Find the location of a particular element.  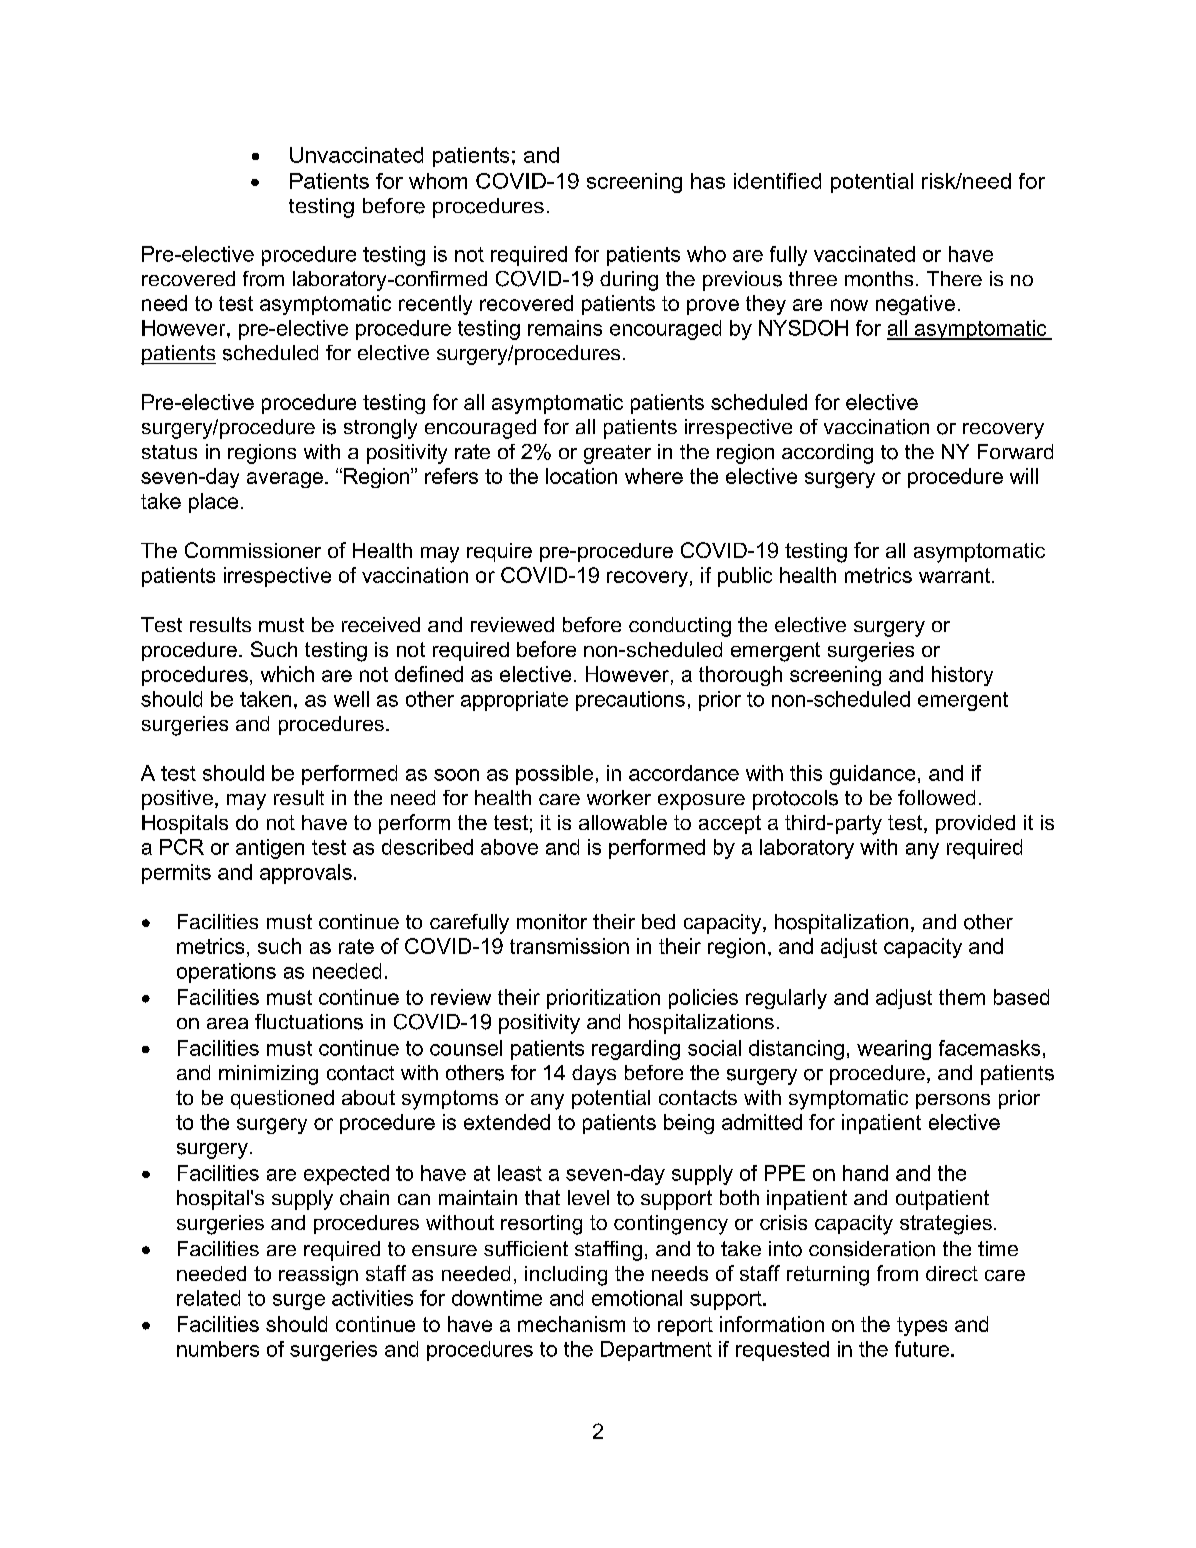

whom is located at coordinates (438, 181).
